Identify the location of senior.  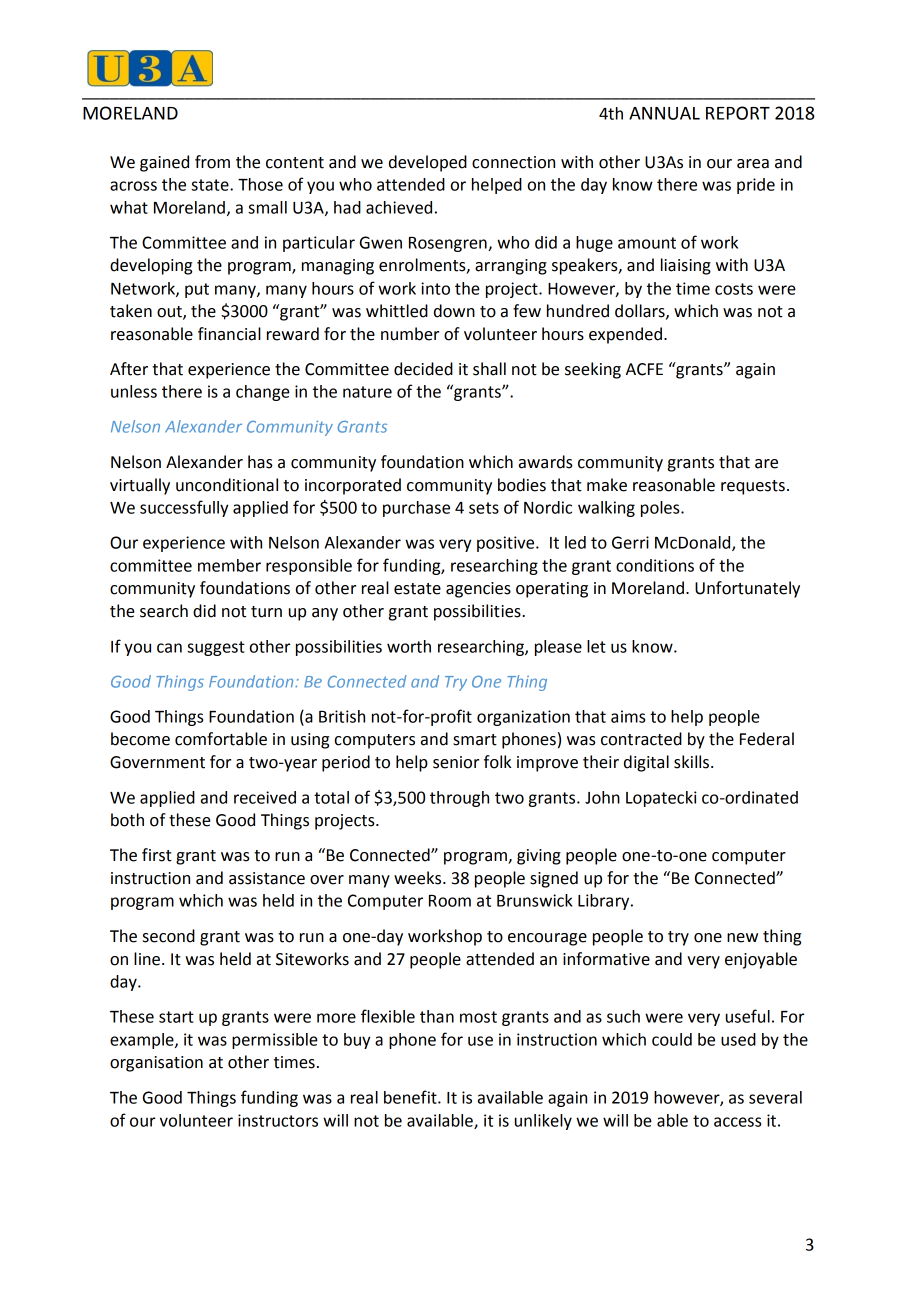
(456, 762).
